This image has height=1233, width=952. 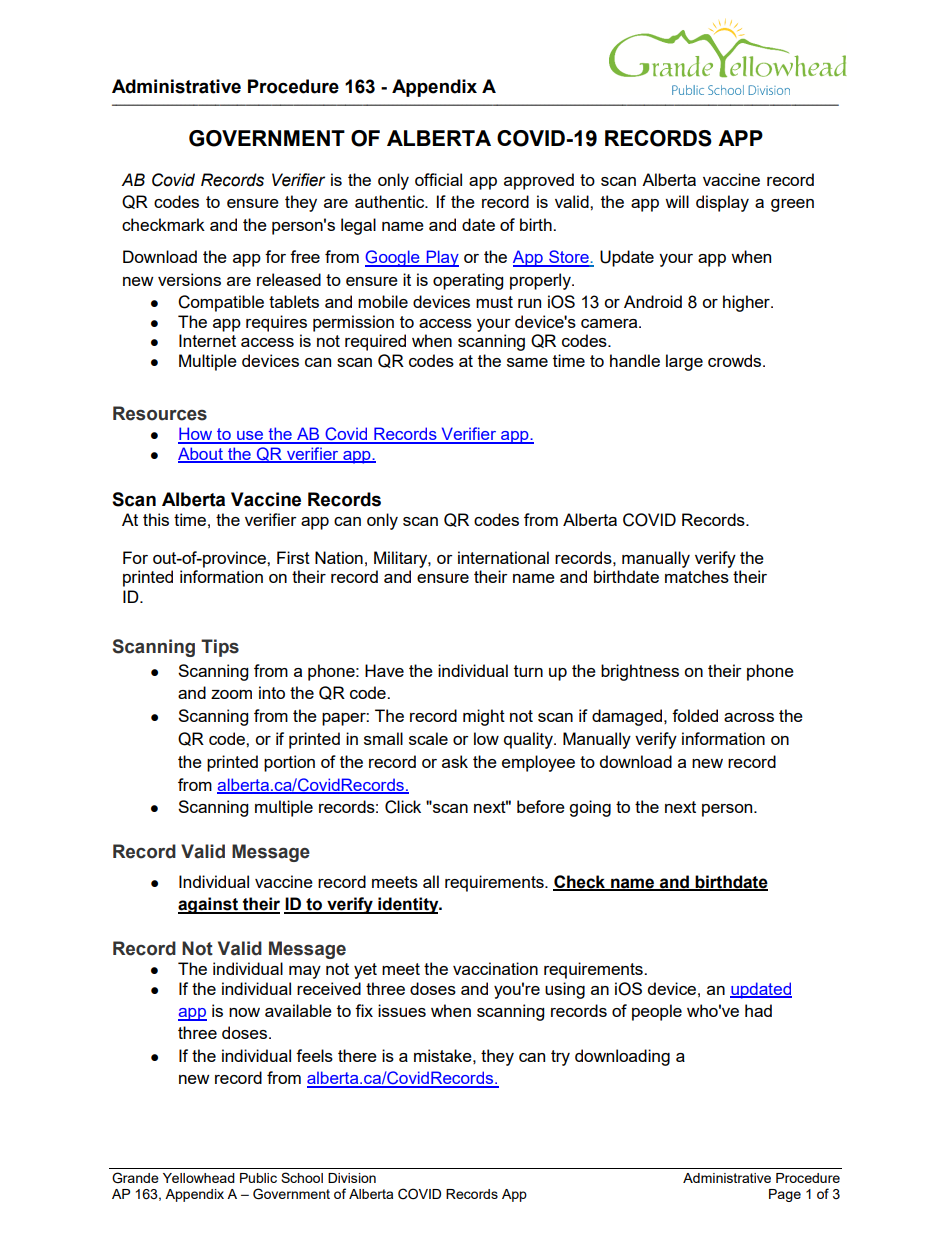 I want to click on Division, so click(x=352, y=1178).
